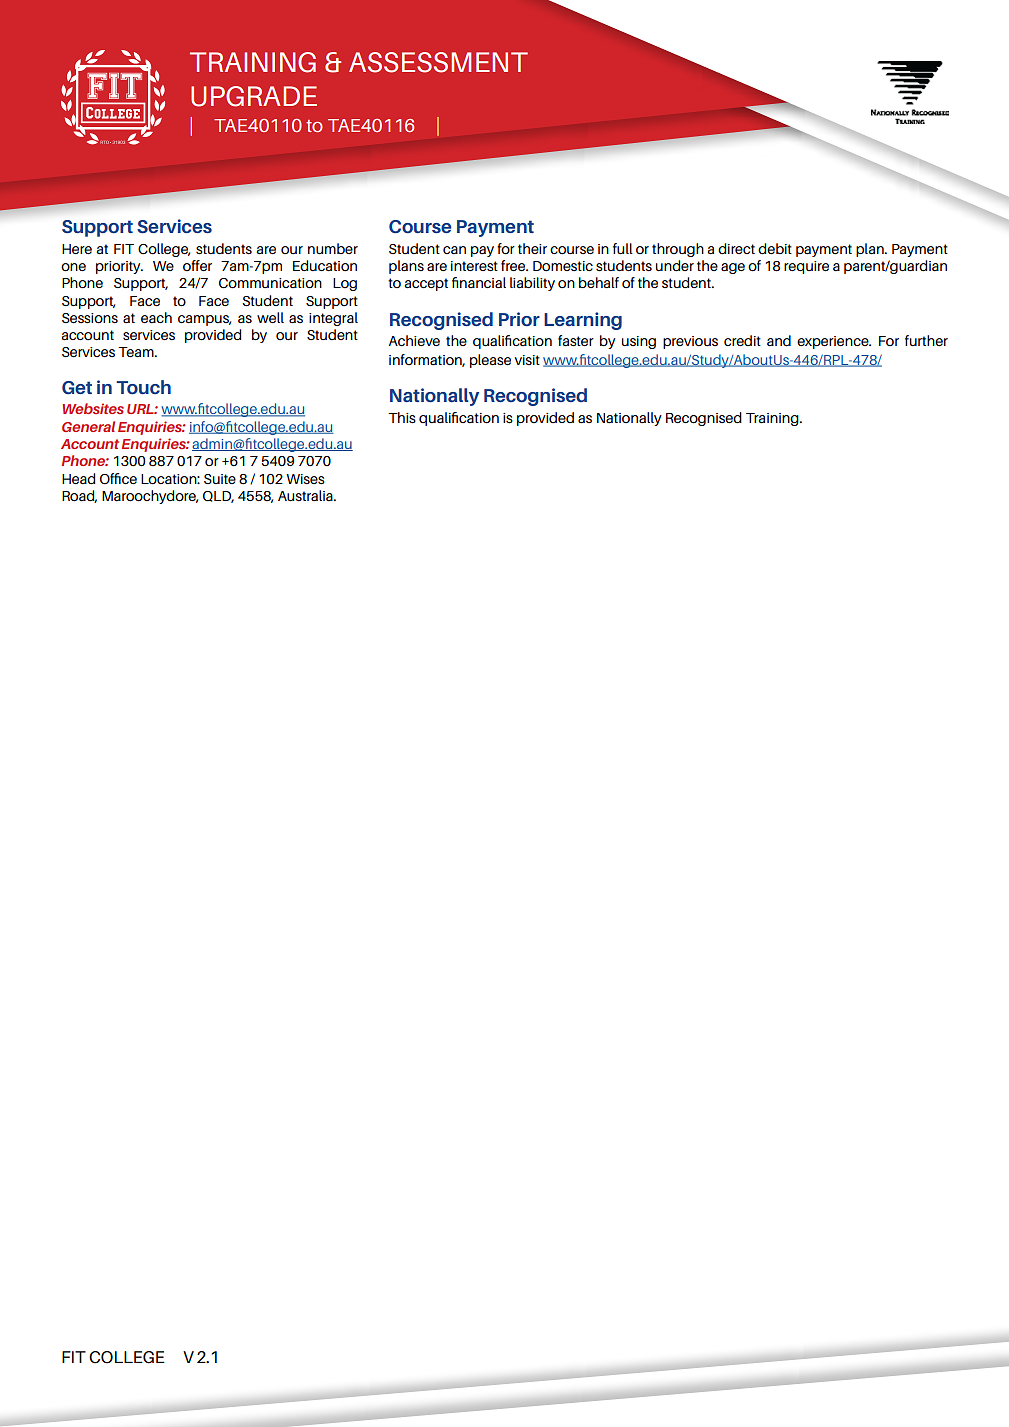 This document has height=1427, width=1009. What do you see at coordinates (402, 417) in the document?
I see `This` at bounding box center [402, 417].
